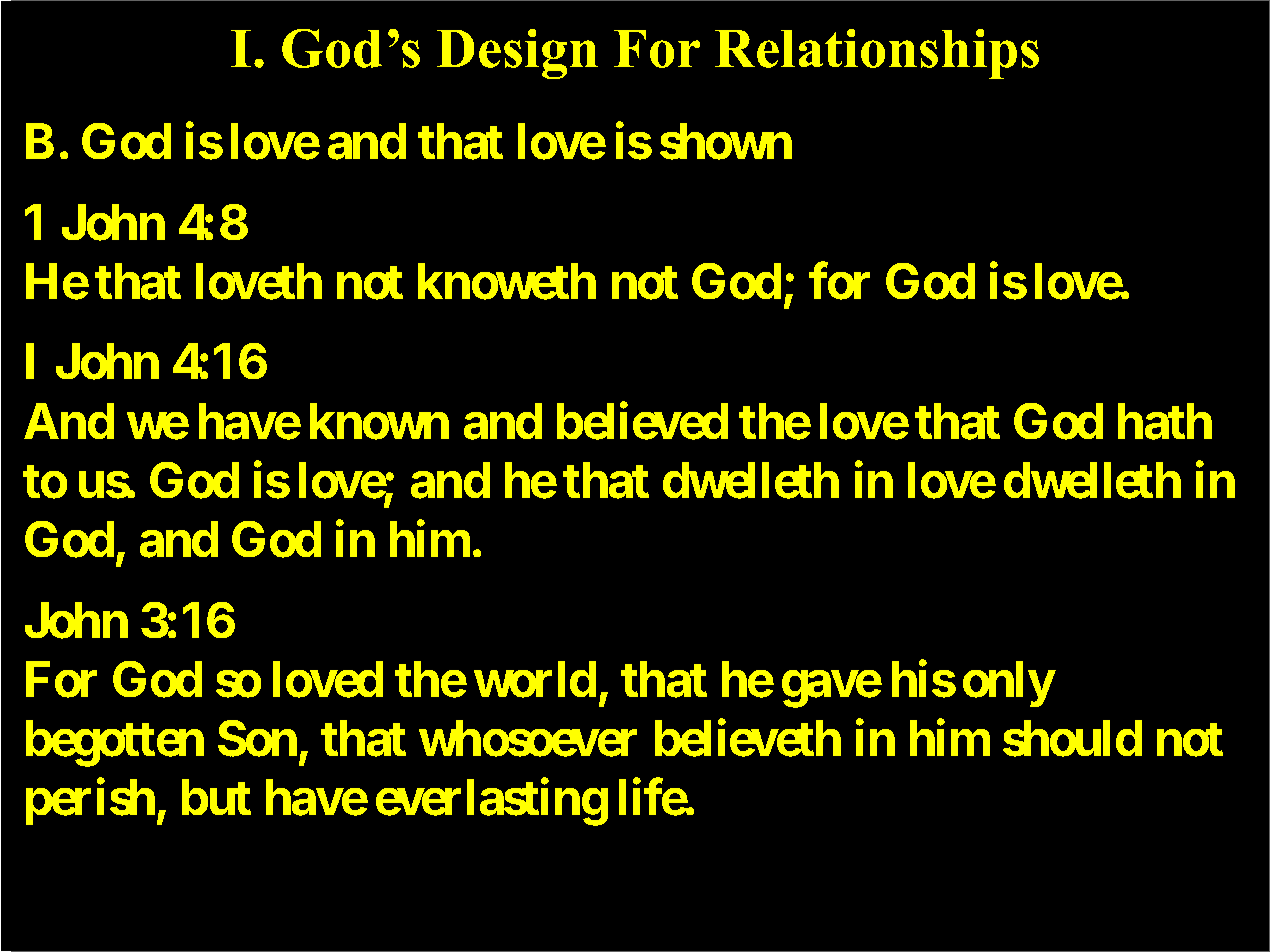 This page has width=1270, height=952. What do you see at coordinates (528, 739) in the page?
I see `whosoever` at bounding box center [528, 739].
